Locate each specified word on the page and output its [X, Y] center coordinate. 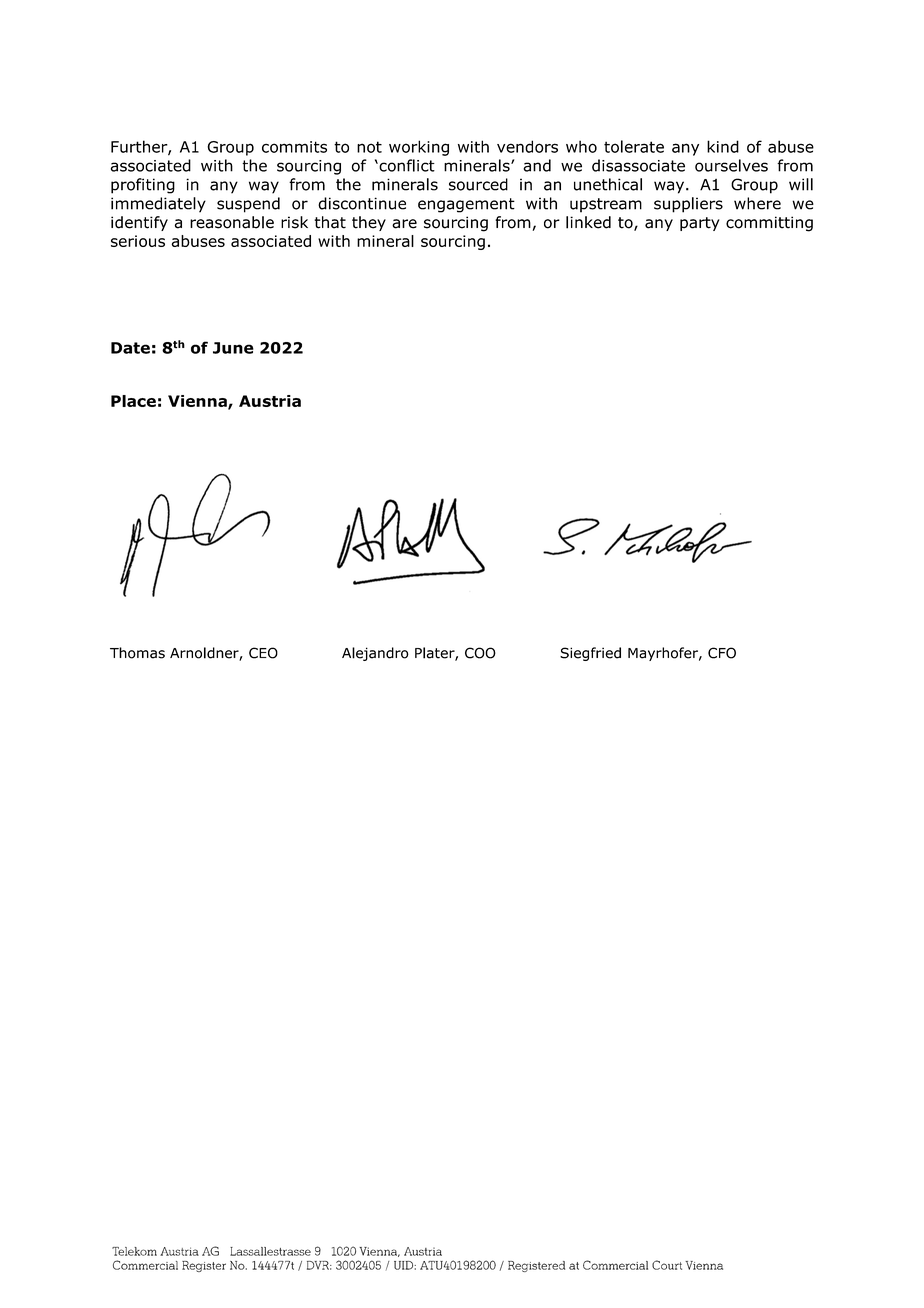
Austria [270, 401]
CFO [722, 653]
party [700, 224]
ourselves [731, 165]
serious [138, 241]
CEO [263, 653]
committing [769, 224]
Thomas [137, 653]
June [233, 348]
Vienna [198, 402]
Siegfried [590, 654]
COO [480, 653]
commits [294, 147]
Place [133, 401]
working [419, 148]
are [404, 224]
